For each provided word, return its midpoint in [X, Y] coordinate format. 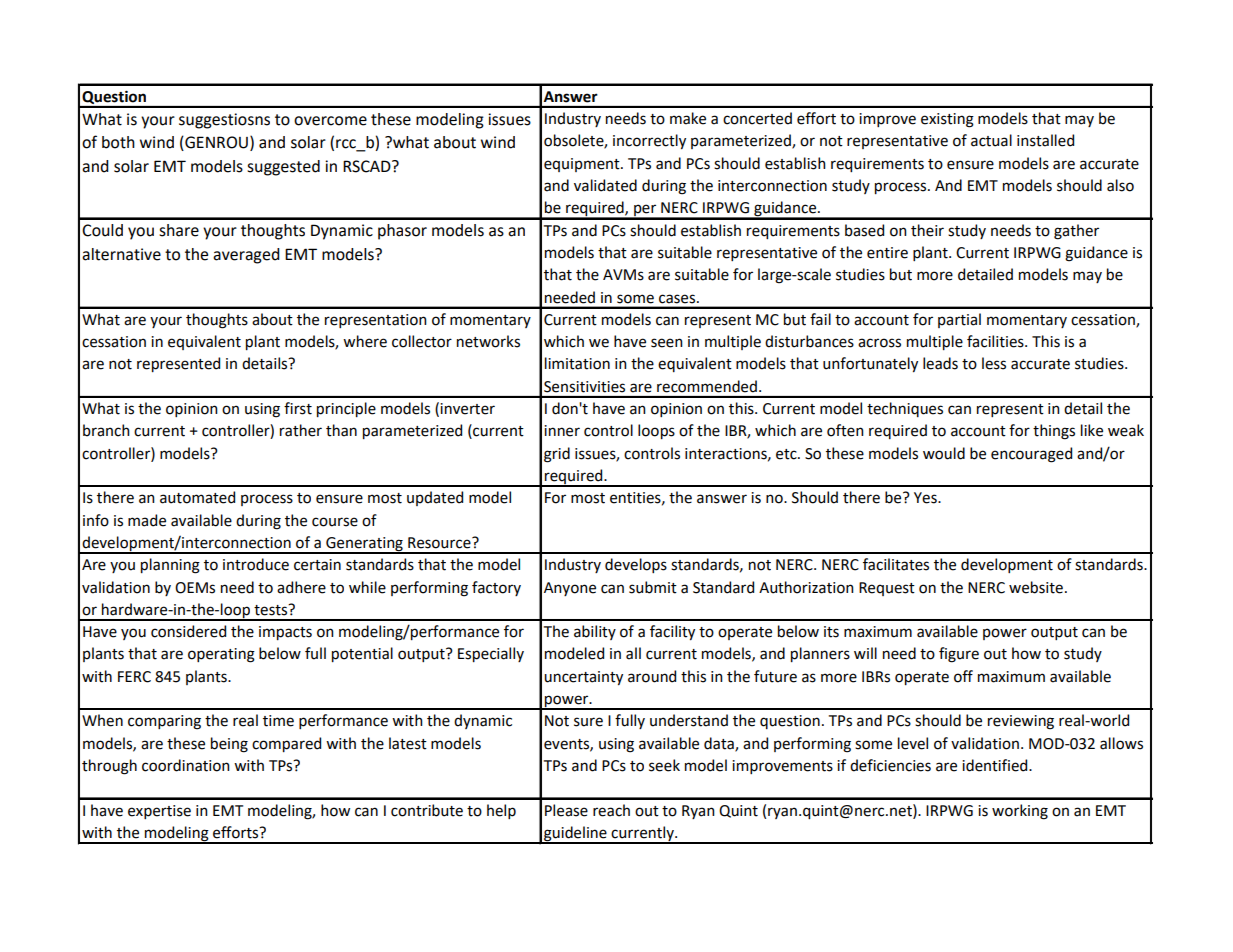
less [994, 363]
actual [991, 140]
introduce [256, 564]
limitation [577, 363]
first [298, 408]
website [1036, 587]
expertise [159, 812]
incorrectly [649, 141]
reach [611, 810]
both [118, 142]
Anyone [570, 589]
